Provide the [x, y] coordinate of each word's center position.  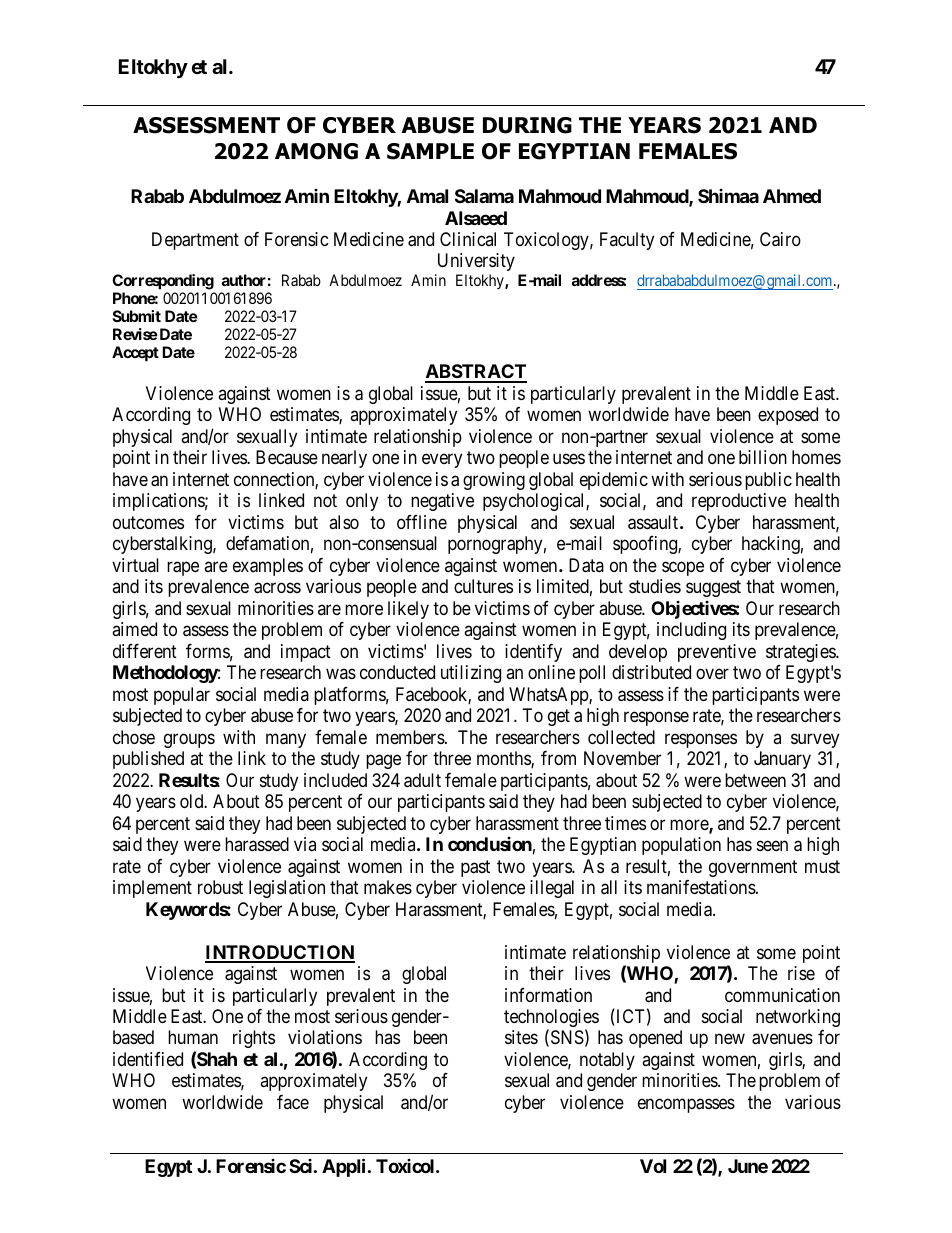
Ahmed [792, 196]
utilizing [471, 674]
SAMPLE [430, 151]
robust [220, 887]
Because [287, 457]
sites [521, 1037]
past [475, 868]
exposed [788, 416]
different [145, 651]
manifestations [702, 887]
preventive [717, 653]
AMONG [316, 151]
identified [148, 1059]
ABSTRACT [476, 373]
